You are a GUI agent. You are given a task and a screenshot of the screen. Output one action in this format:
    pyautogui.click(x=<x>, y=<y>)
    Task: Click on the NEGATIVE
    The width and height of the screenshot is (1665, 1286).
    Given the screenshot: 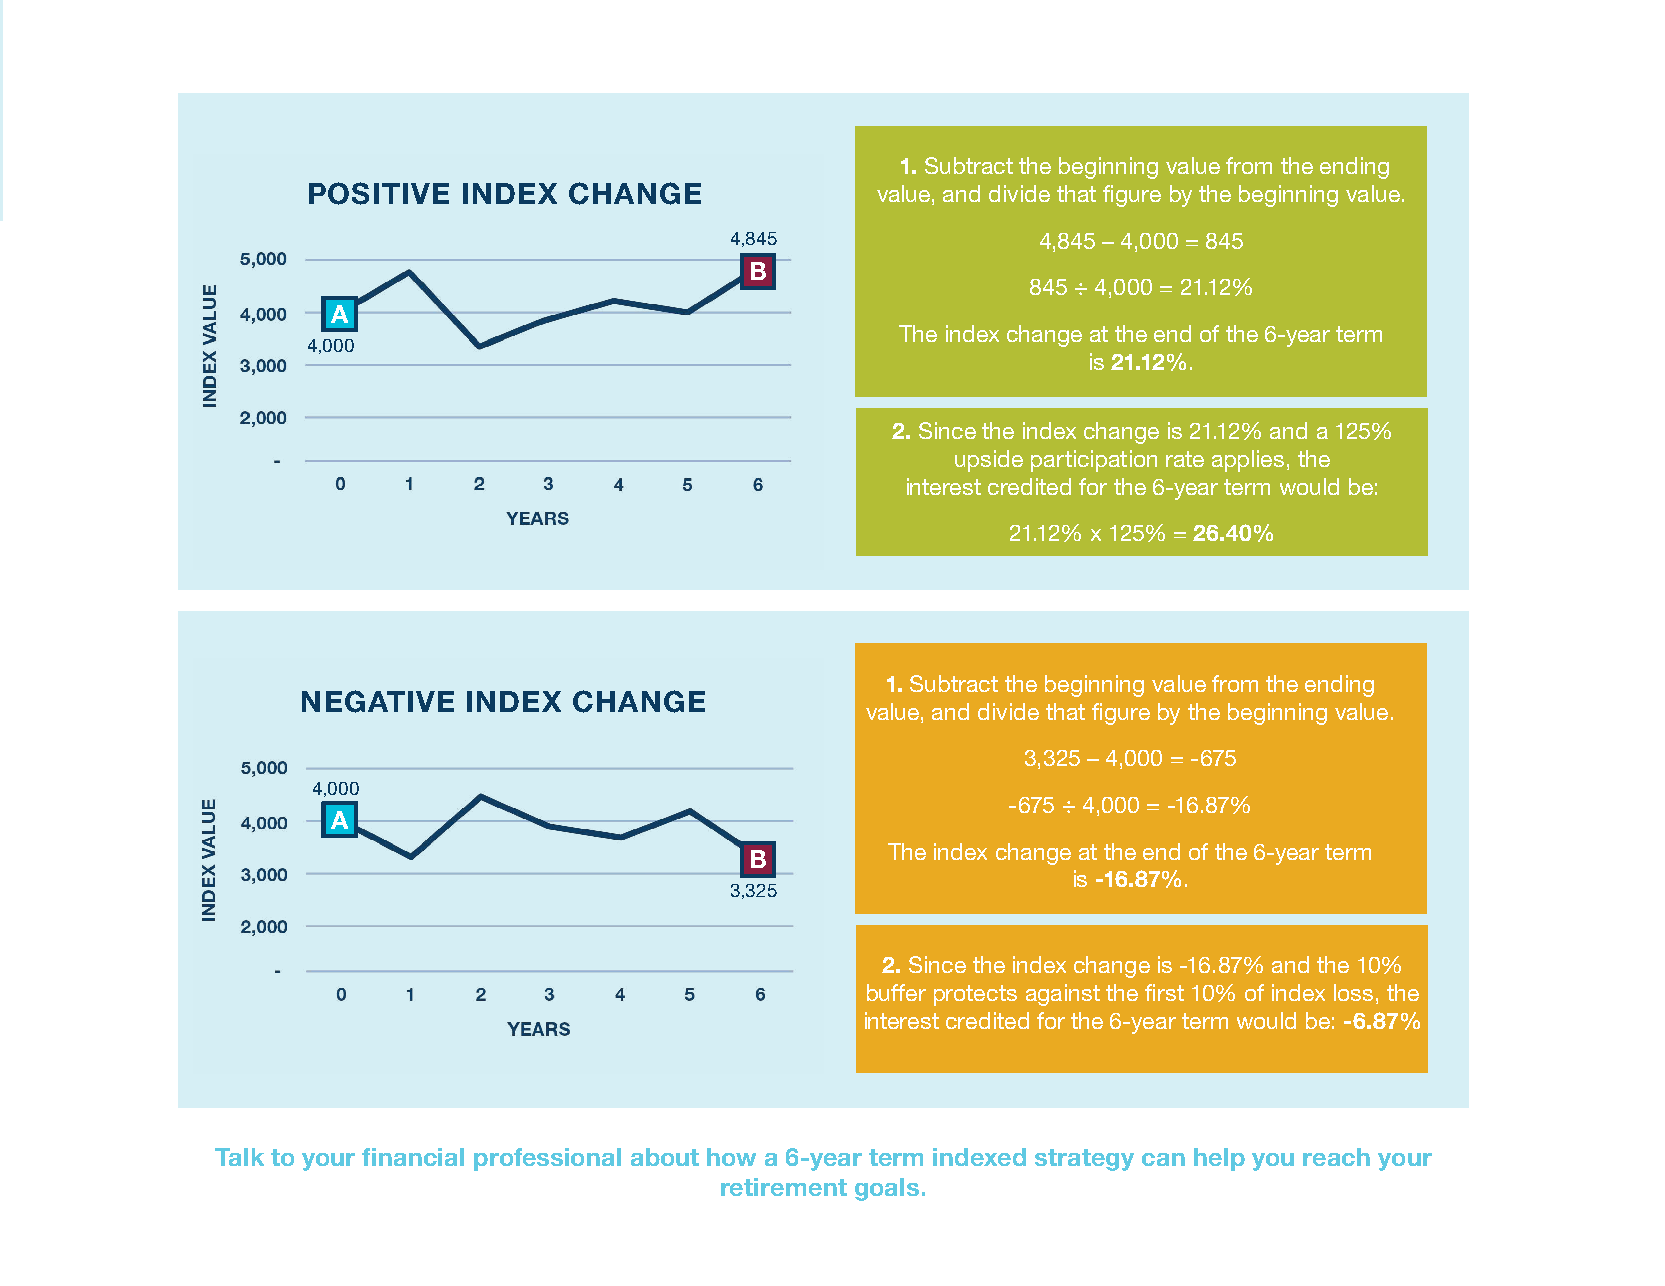 What is the action you would take?
    pyautogui.click(x=378, y=701)
